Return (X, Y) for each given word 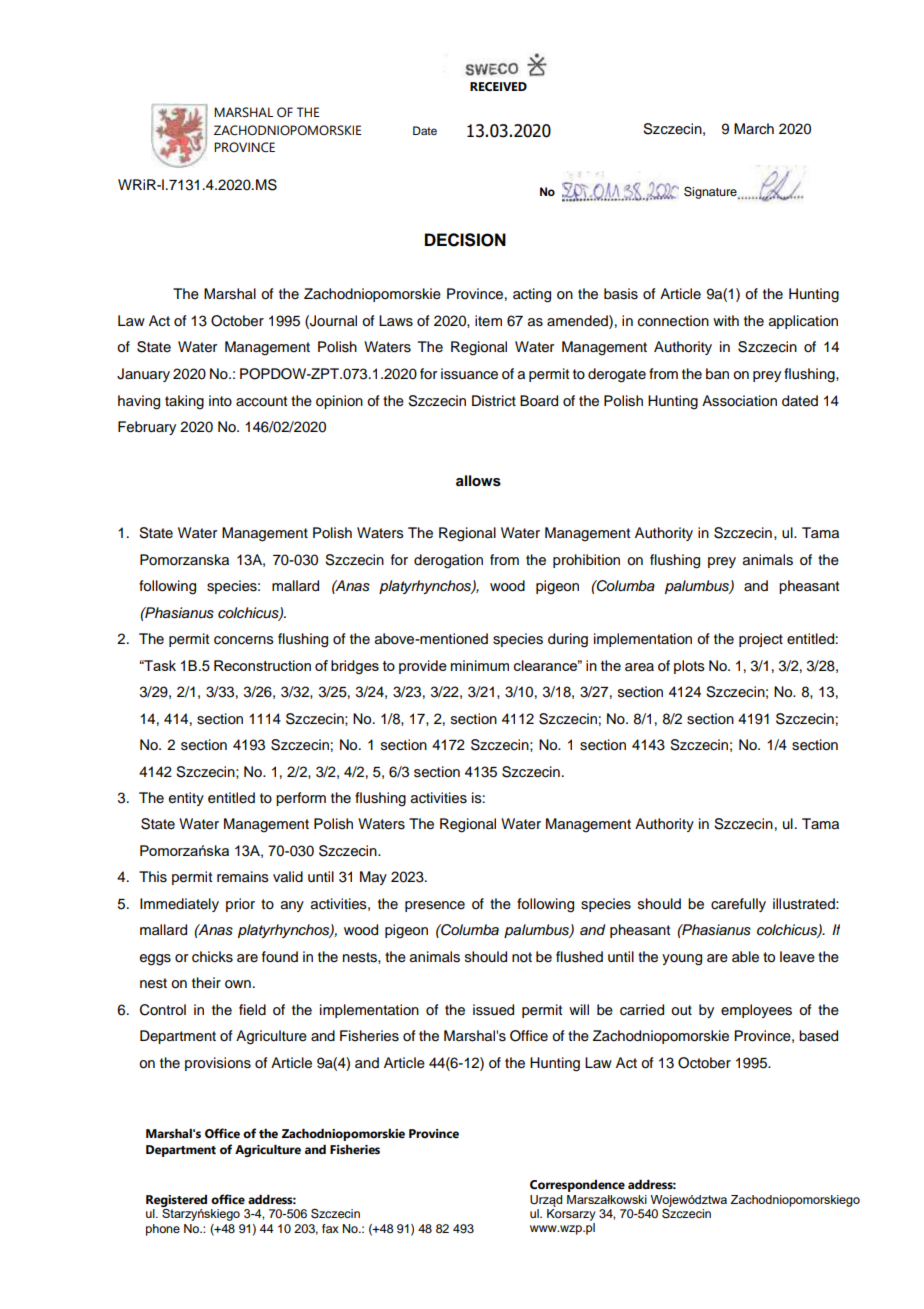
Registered (176, 1201)
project (761, 640)
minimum (480, 665)
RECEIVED (498, 87)
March (754, 128)
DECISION (465, 240)
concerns (244, 640)
